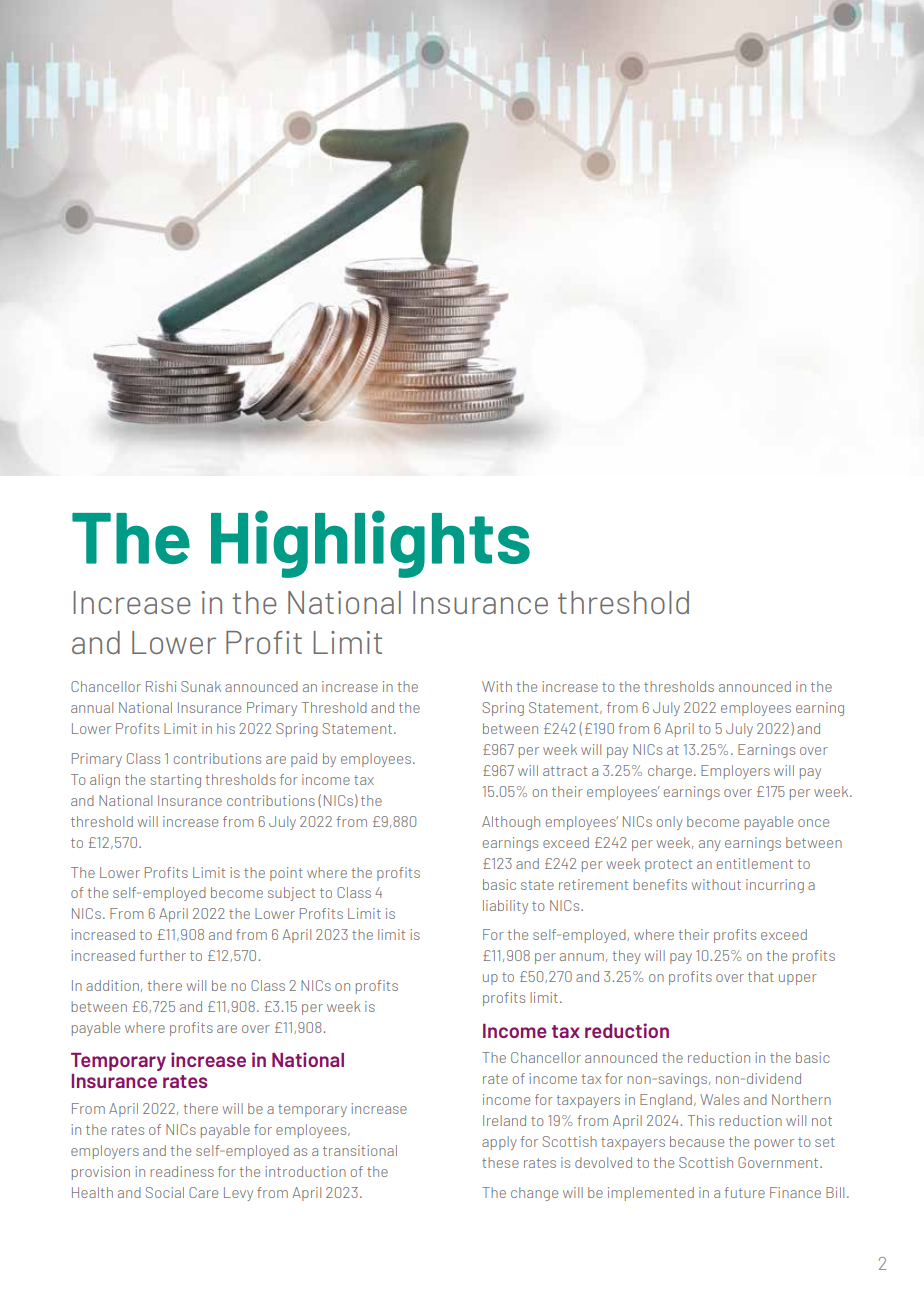 The width and height of the screenshot is (924, 1308). What do you see at coordinates (744, 1192) in the screenshot?
I see `future` at bounding box center [744, 1192].
